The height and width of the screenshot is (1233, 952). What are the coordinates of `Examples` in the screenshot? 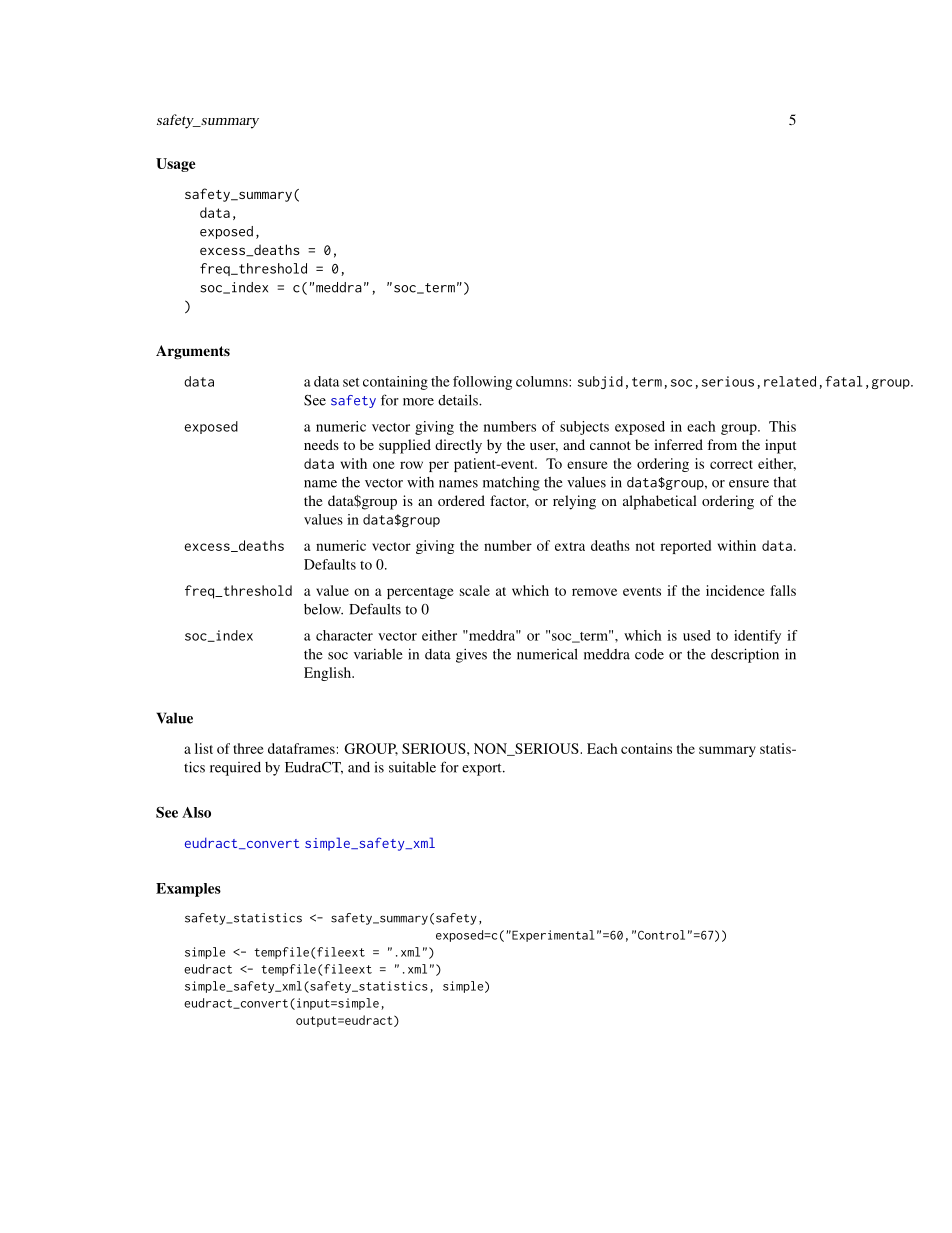 It's located at (188, 890).
